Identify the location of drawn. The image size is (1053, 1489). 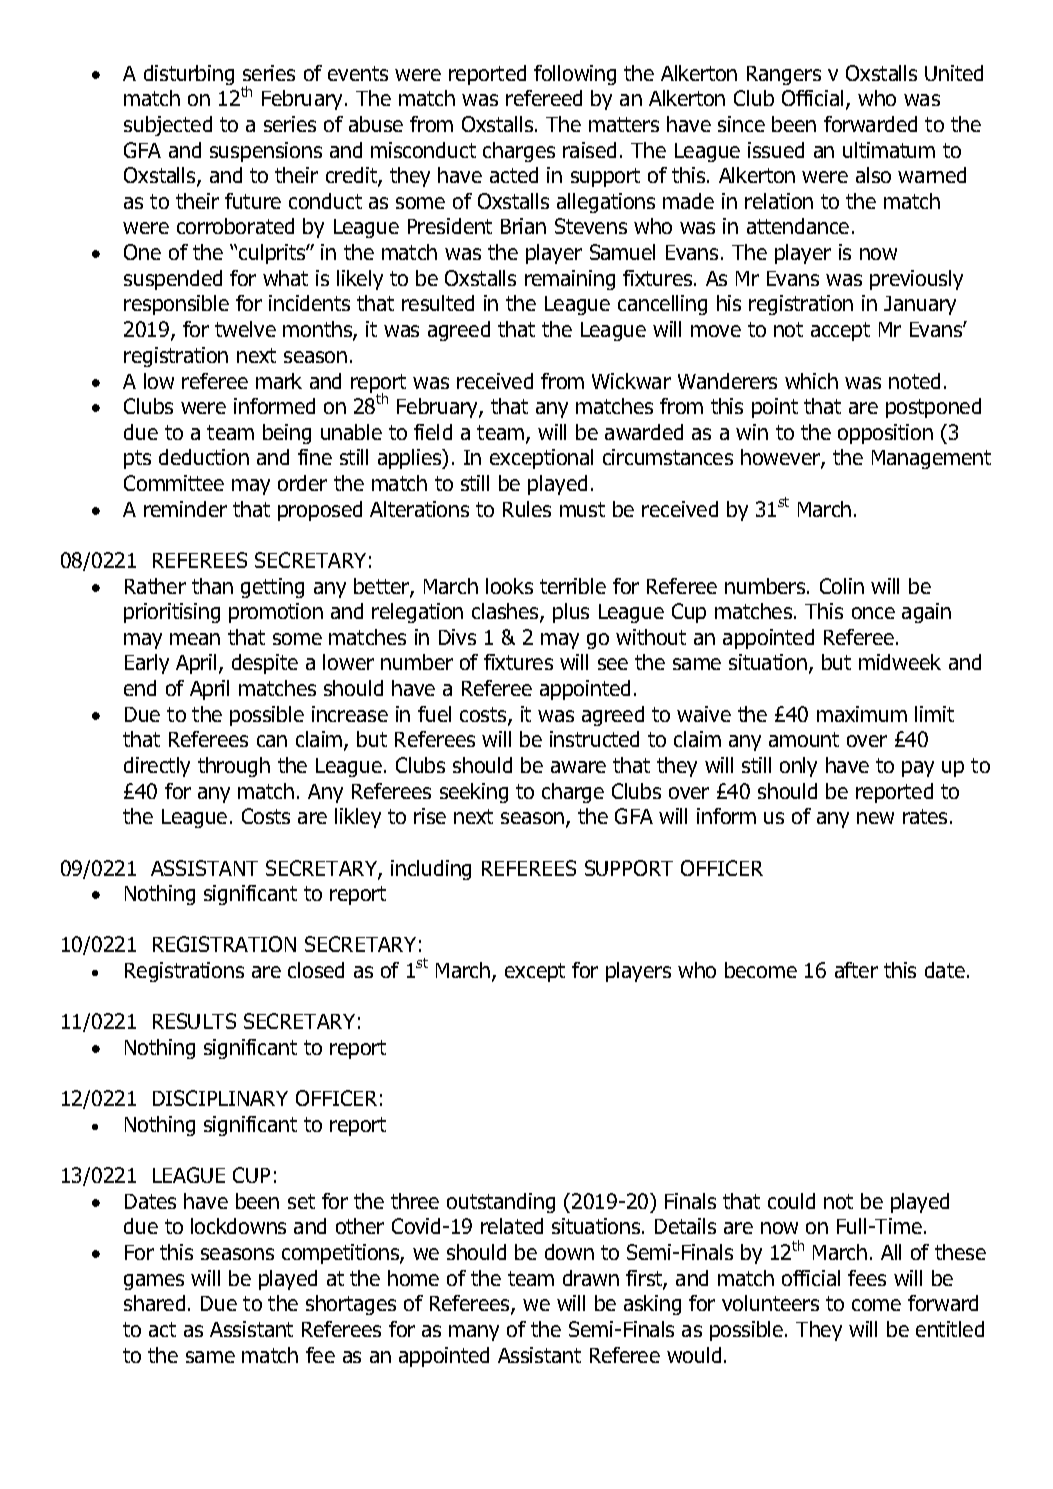
(591, 1278).
